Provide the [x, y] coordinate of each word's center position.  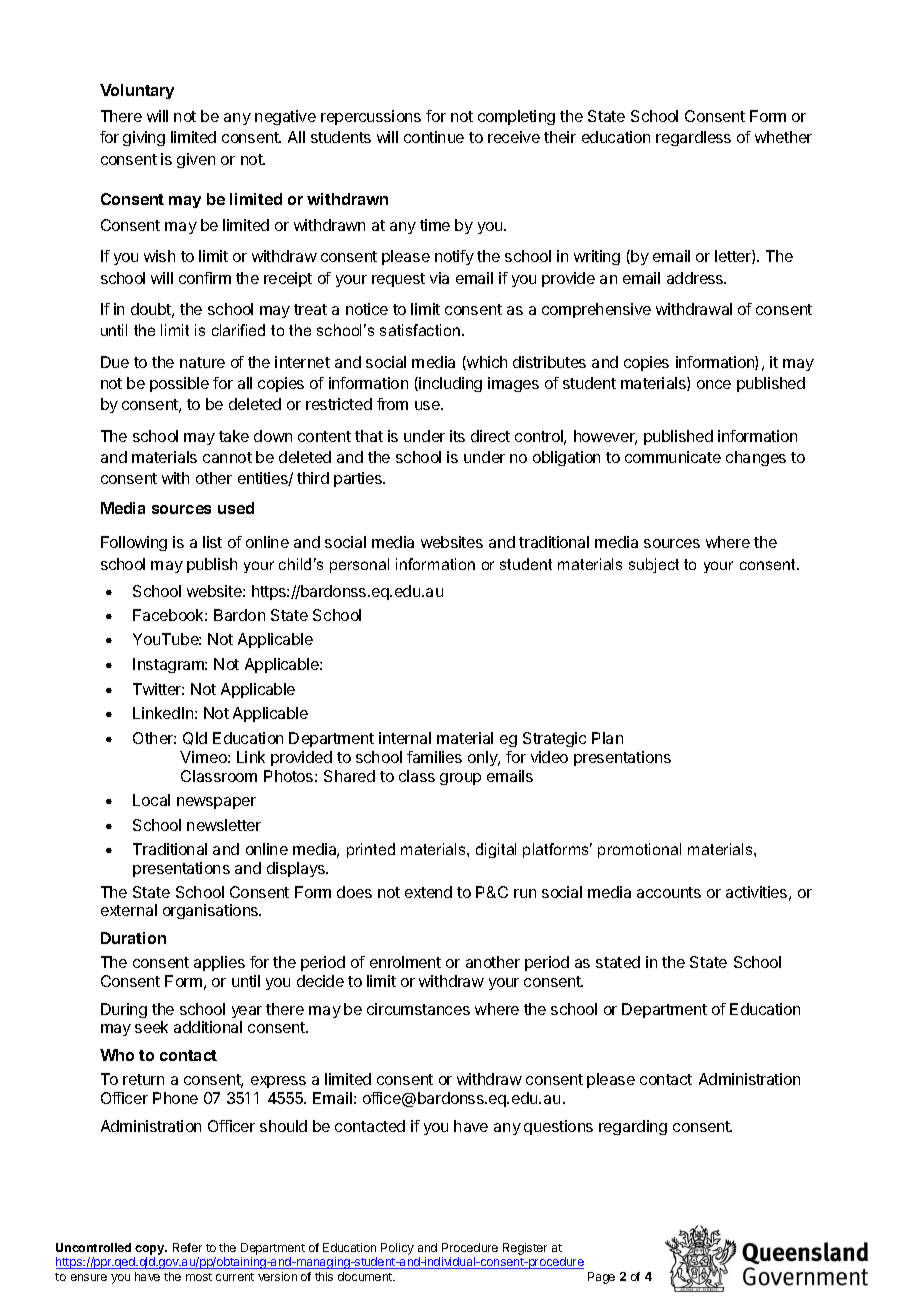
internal [405, 738]
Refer [187, 1247]
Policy [397, 1249]
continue [434, 137]
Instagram [169, 665]
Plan [607, 738]
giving [144, 138]
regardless [693, 138]
